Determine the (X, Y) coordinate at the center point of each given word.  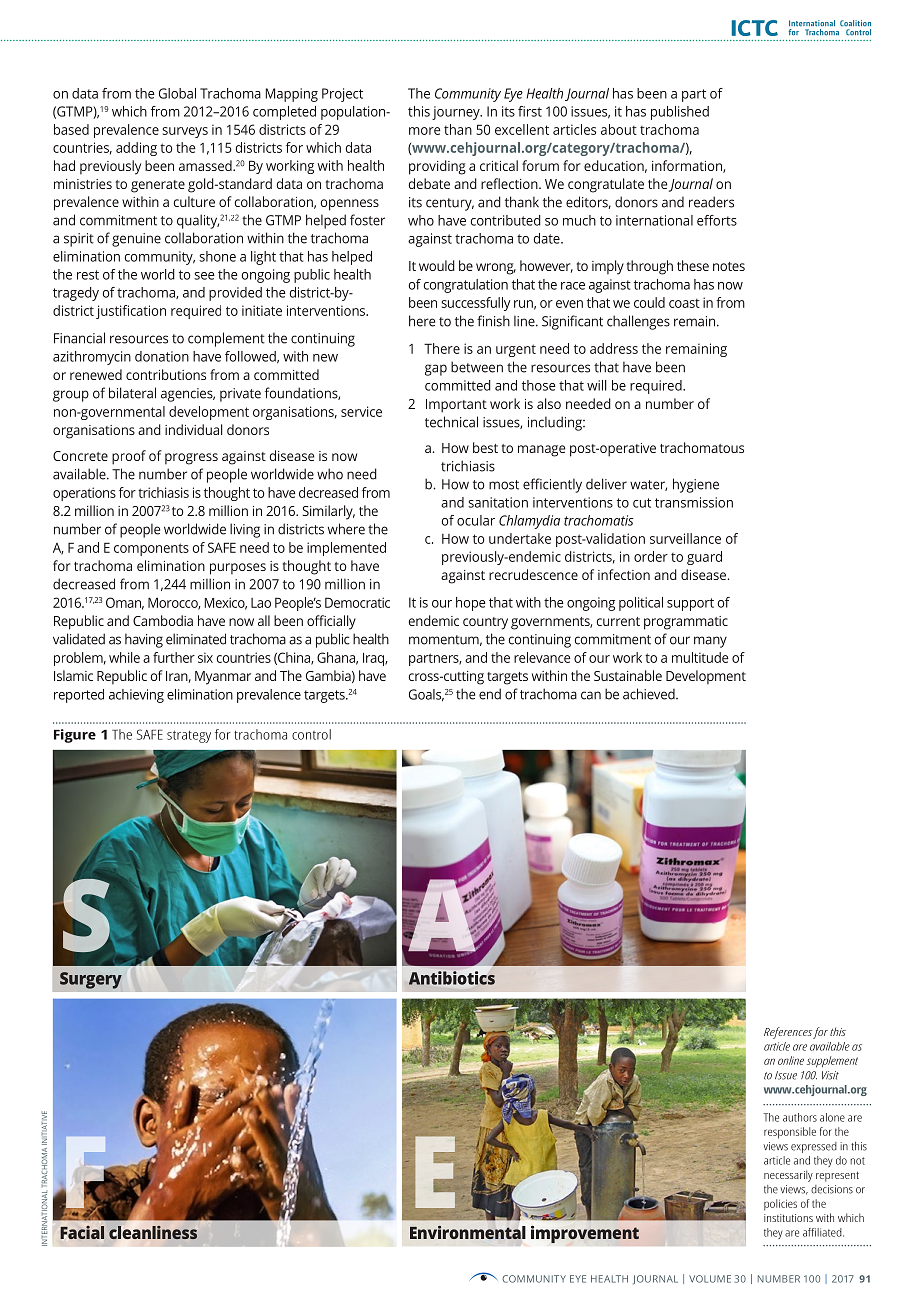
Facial (82, 1232)
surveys (185, 132)
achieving (136, 696)
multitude (700, 657)
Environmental (468, 1232)
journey (457, 113)
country (485, 623)
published (680, 113)
